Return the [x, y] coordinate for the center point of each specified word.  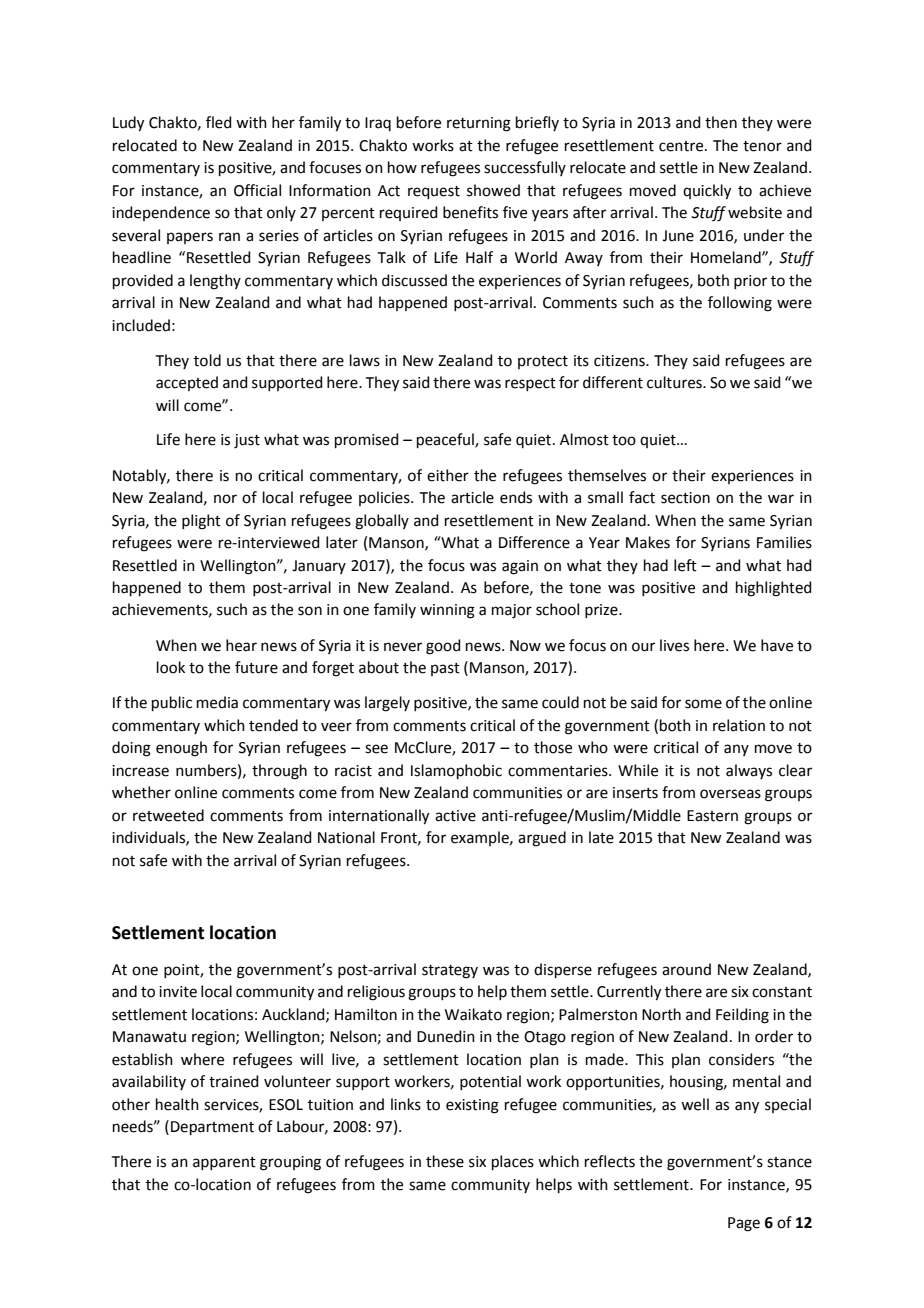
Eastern [712, 816]
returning [479, 124]
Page [744, 1224]
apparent [224, 1163]
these [445, 1161]
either [448, 475]
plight [201, 522]
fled [219, 122]
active [455, 816]
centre [682, 146]
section [685, 498]
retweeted [168, 815]
